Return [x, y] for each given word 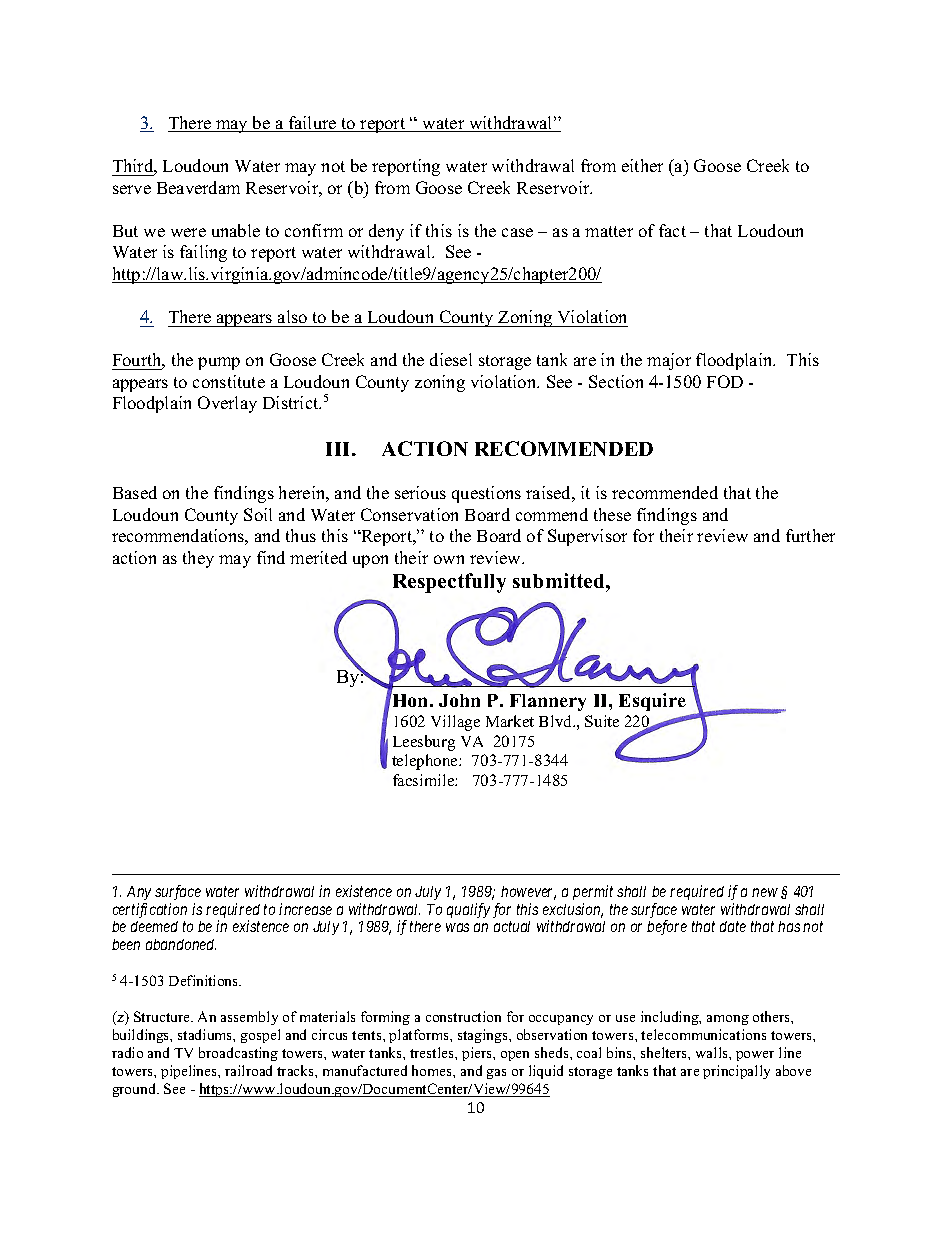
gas [496, 1074]
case [517, 232]
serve [132, 189]
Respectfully [449, 583]
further [810, 535]
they [198, 559]
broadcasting [238, 1054]
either [642, 165]
